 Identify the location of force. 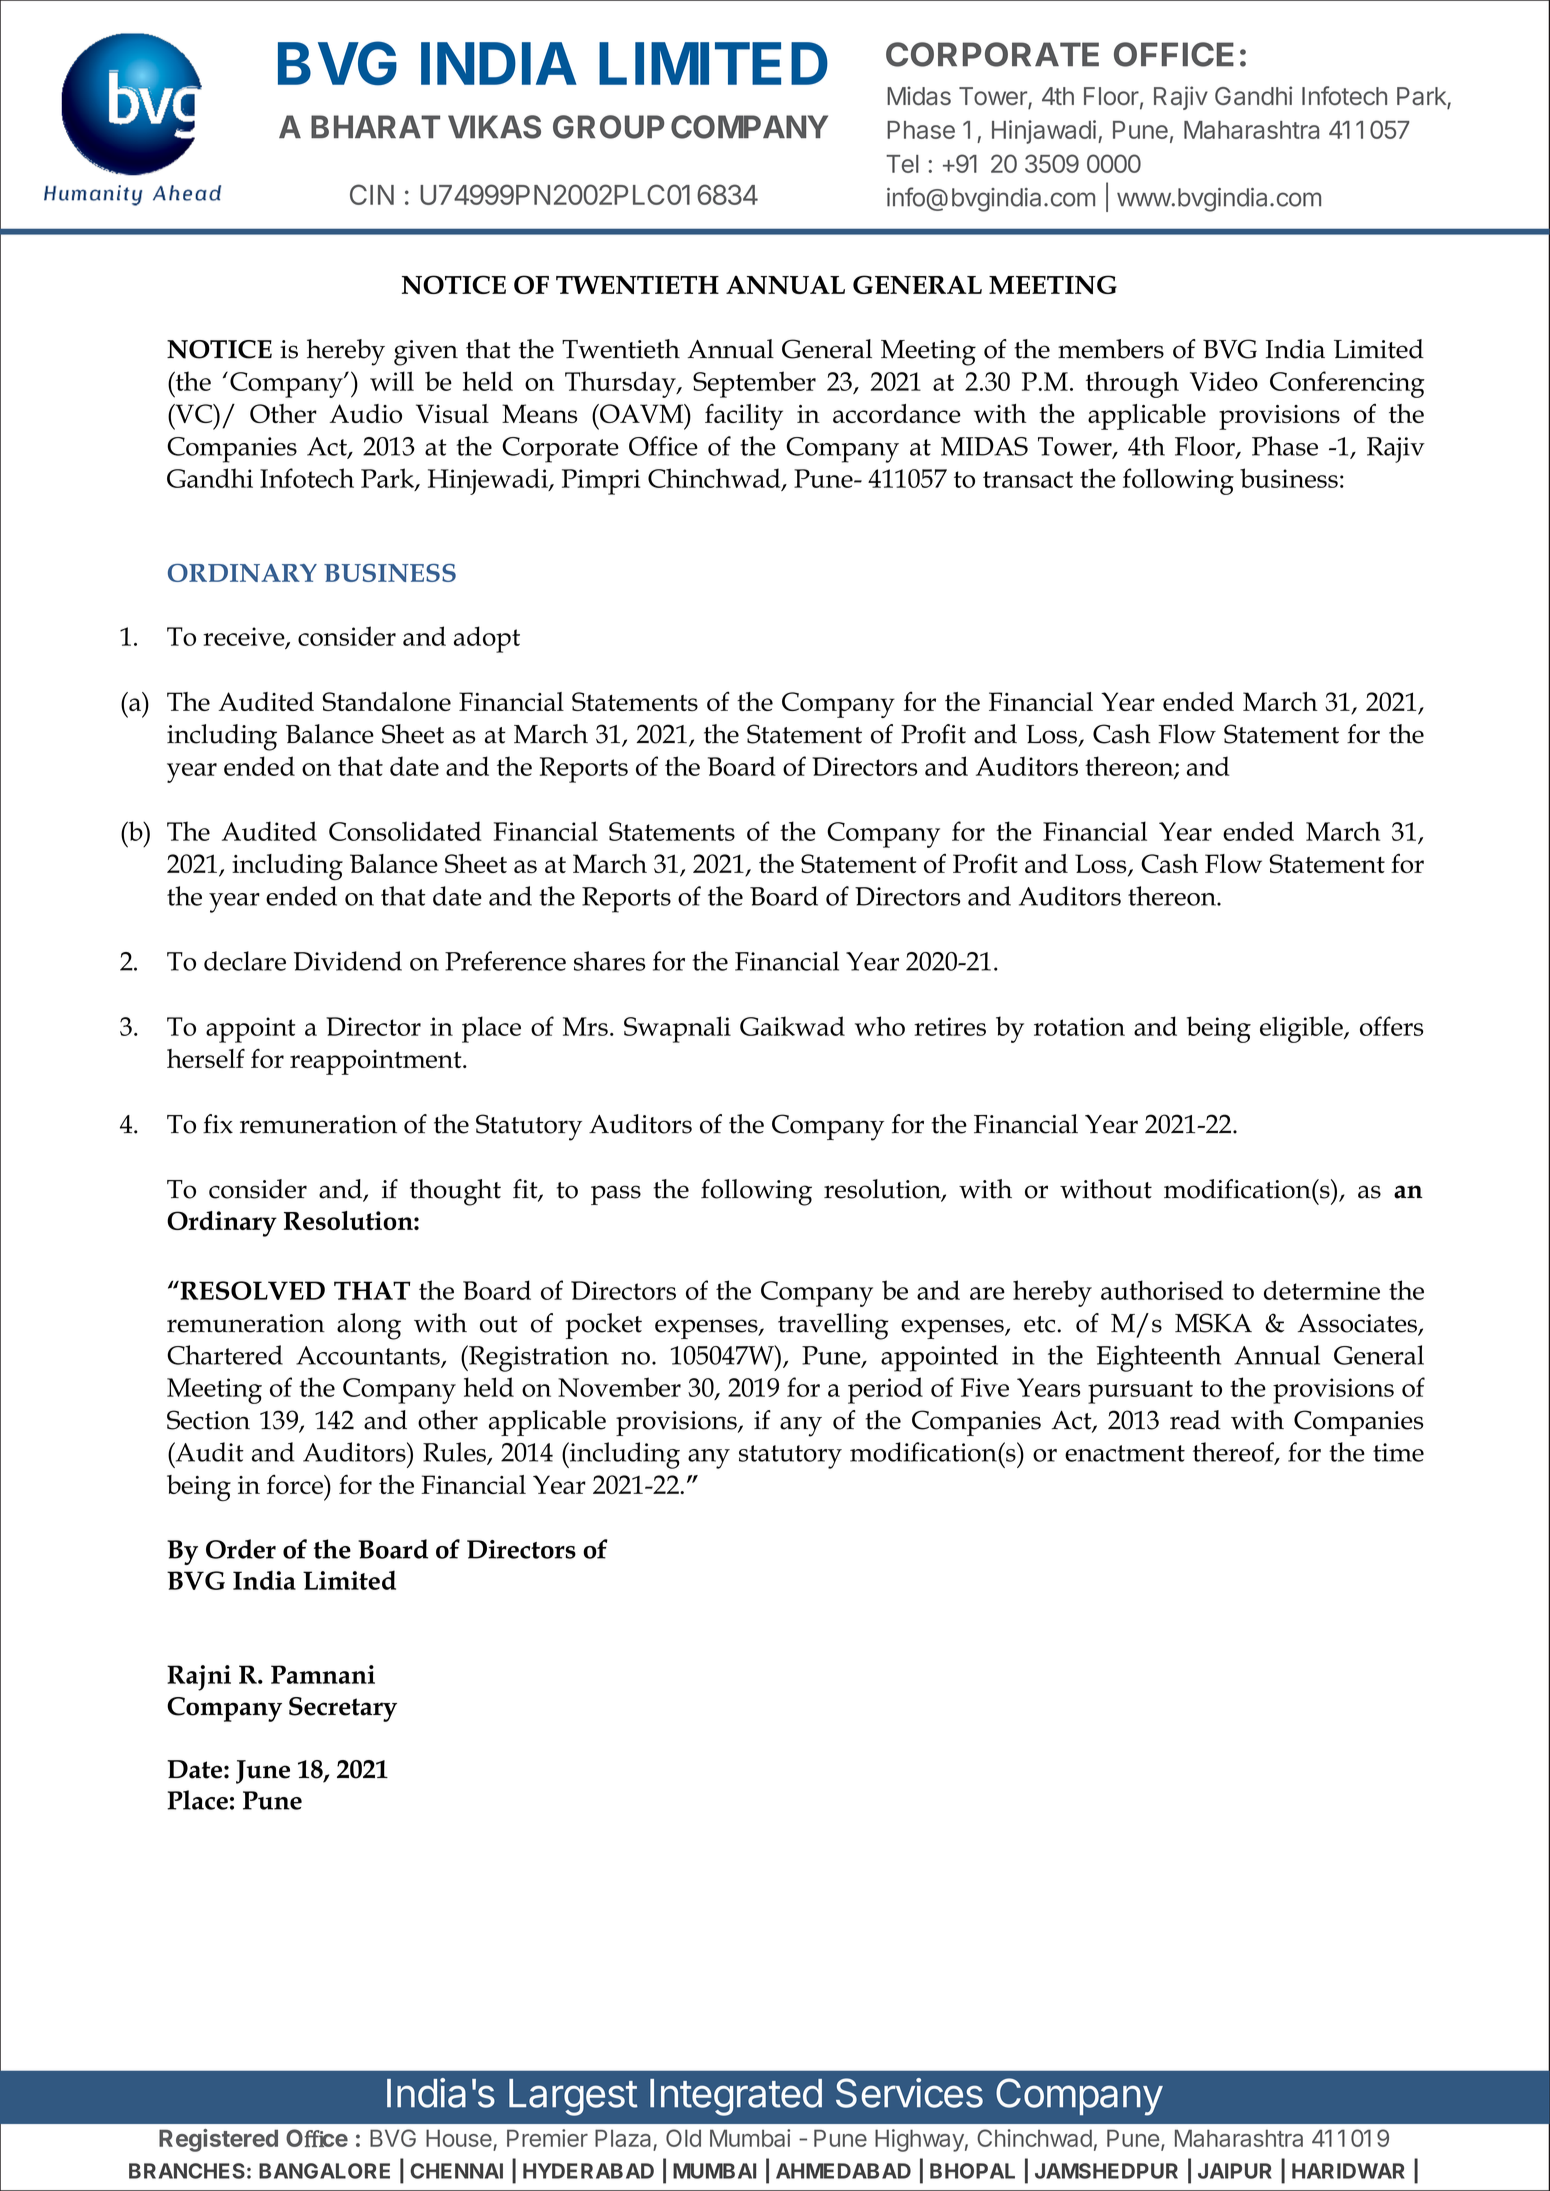
(296, 1484).
